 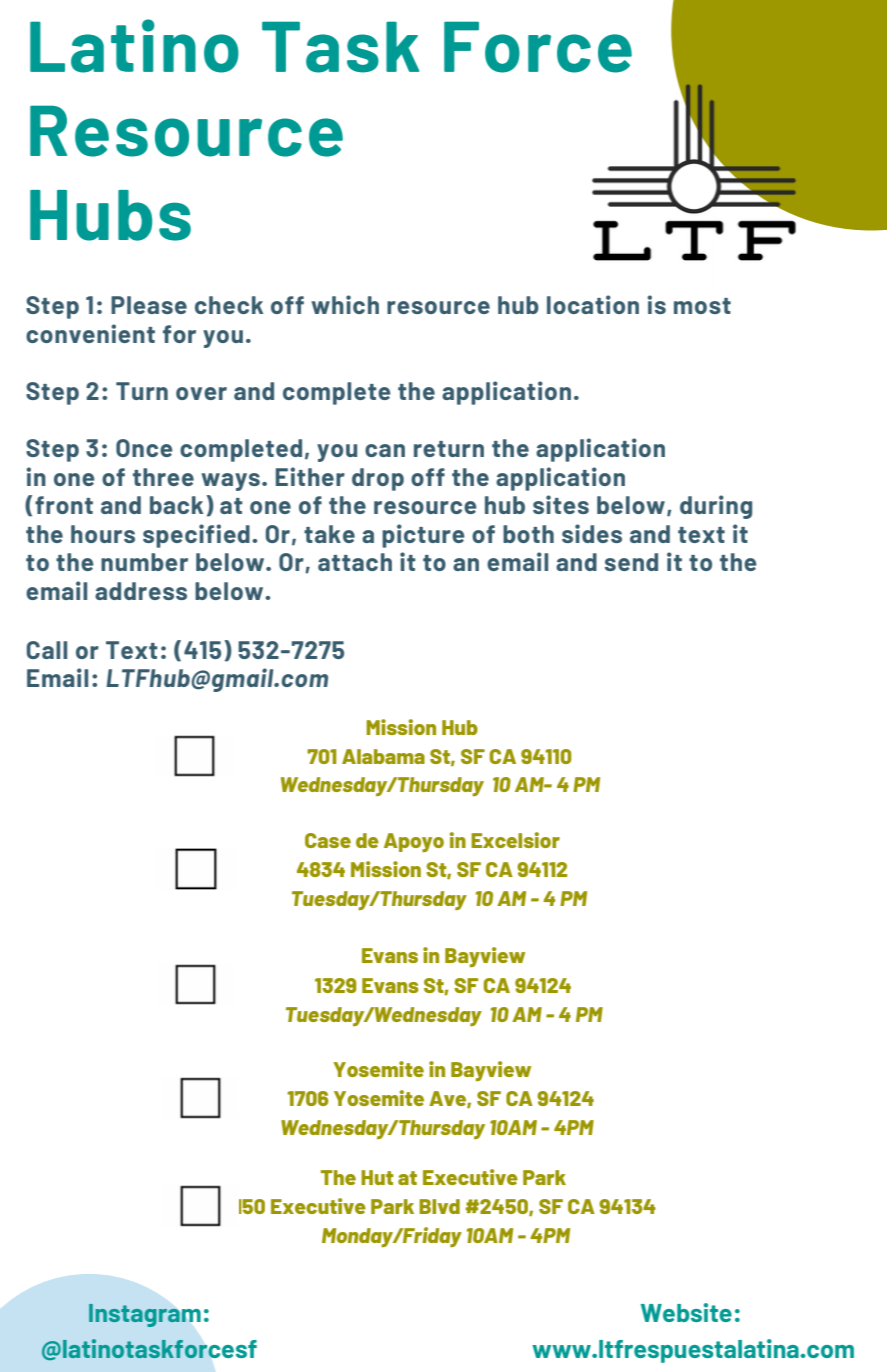 What do you see at coordinates (345, 304) in the screenshot?
I see `which` at bounding box center [345, 304].
